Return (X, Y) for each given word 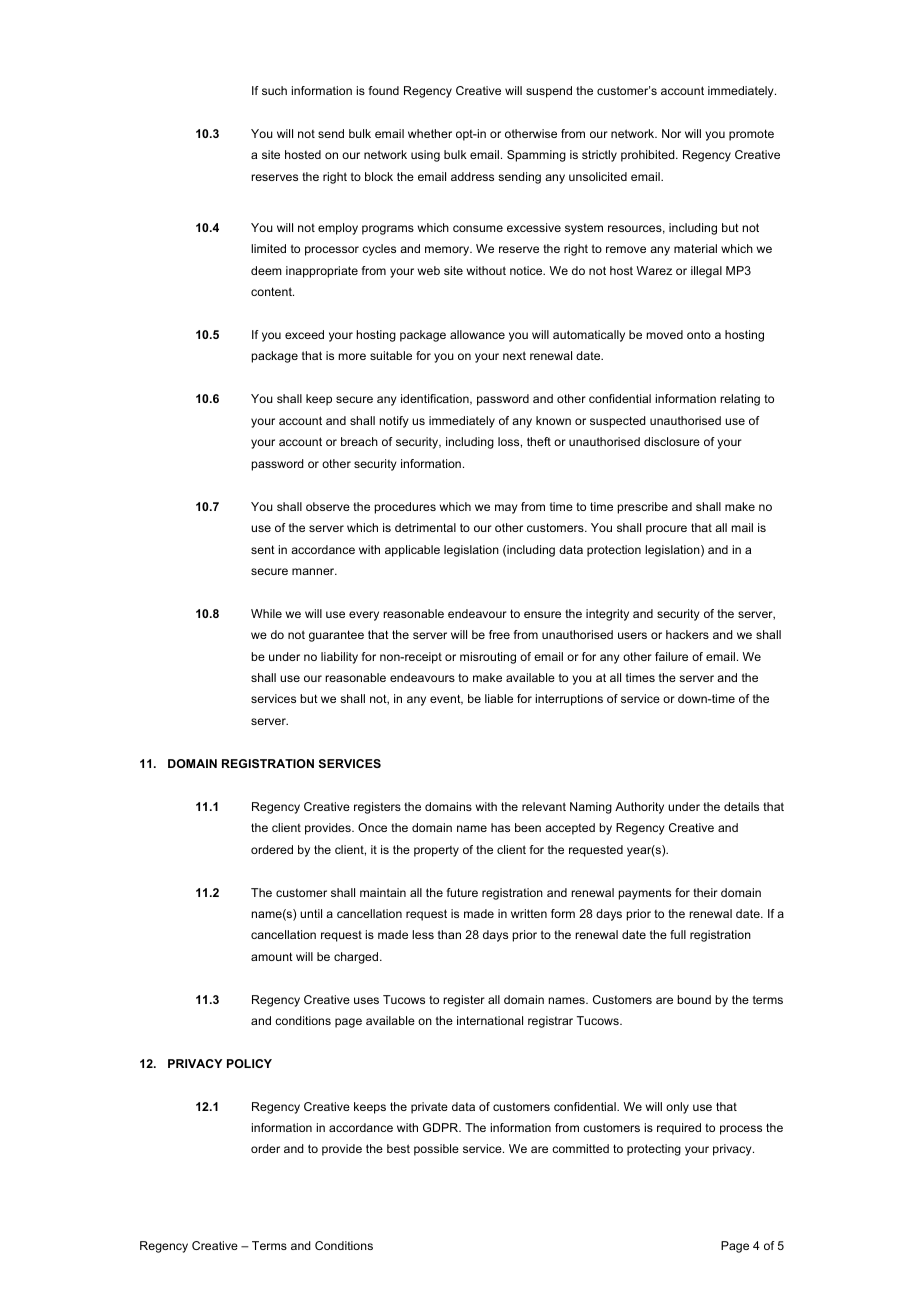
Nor (671, 133)
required (679, 1129)
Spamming (536, 156)
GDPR (442, 1127)
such (274, 90)
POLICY (249, 1063)
